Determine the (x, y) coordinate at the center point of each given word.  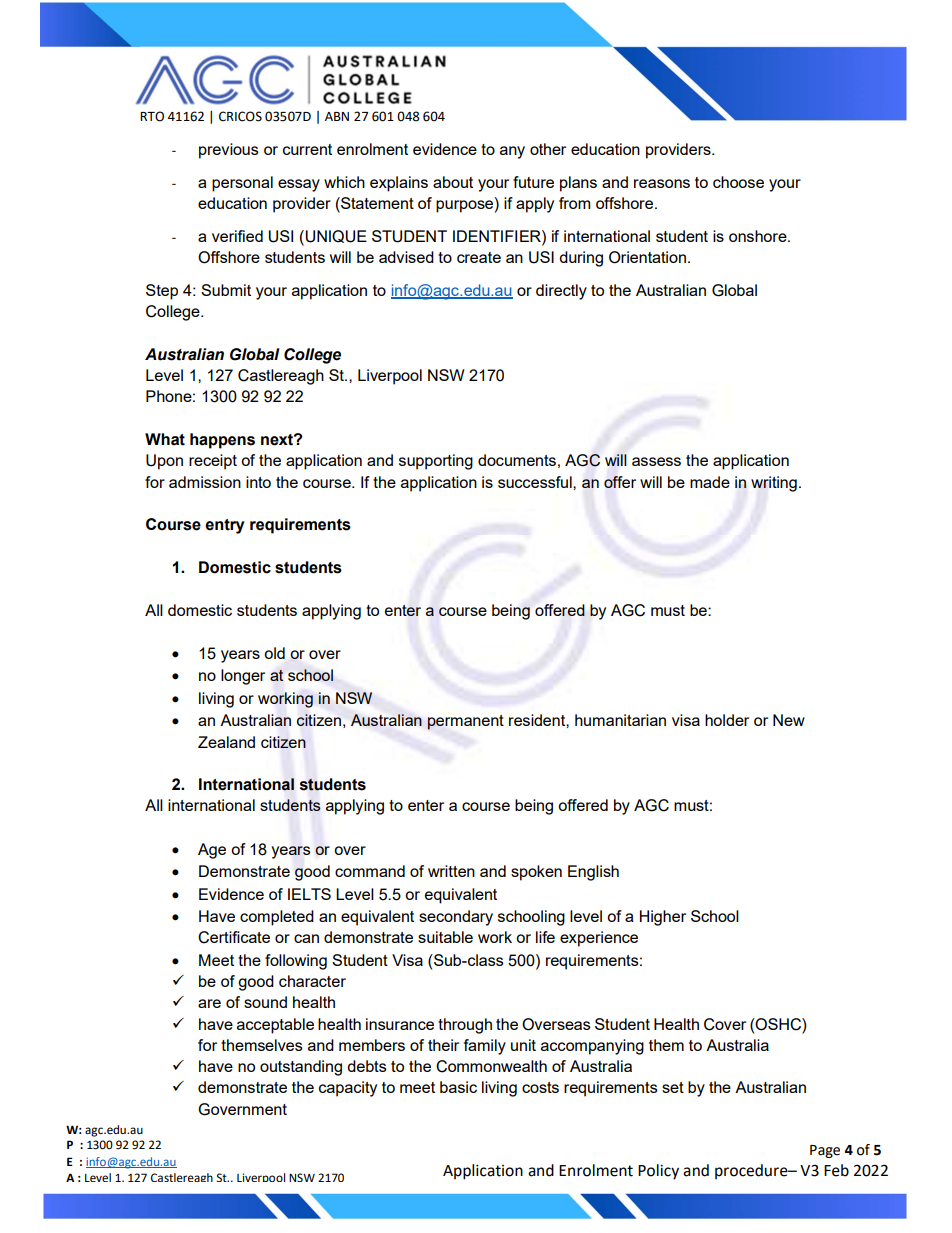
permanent (465, 722)
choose (738, 182)
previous (229, 151)
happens (222, 441)
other (548, 149)
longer (243, 677)
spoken (536, 873)
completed (277, 918)
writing (774, 484)
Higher (663, 918)
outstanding (301, 1068)
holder (727, 720)
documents (517, 460)
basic (458, 1087)
